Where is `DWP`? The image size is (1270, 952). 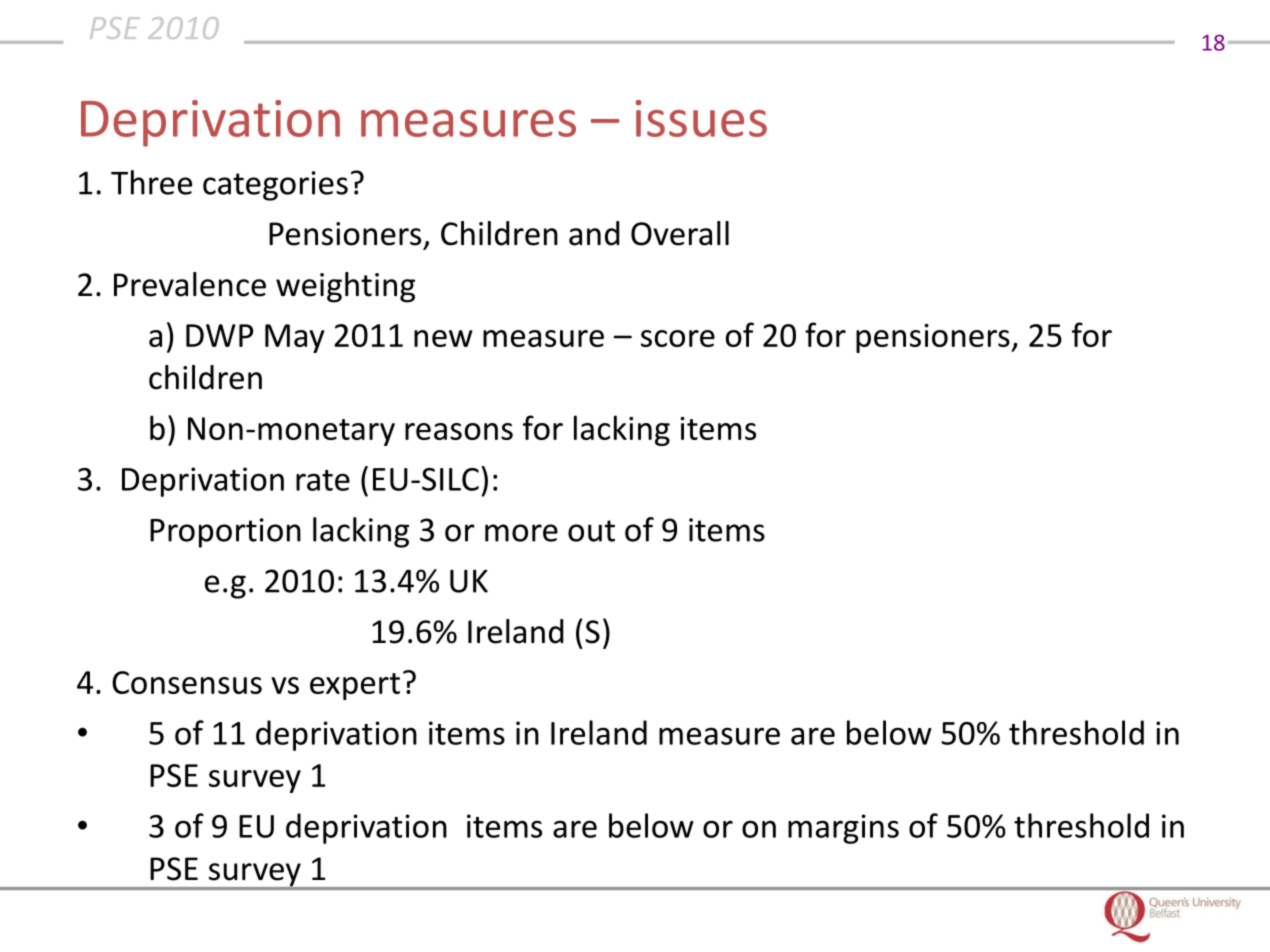 DWP is located at coordinates (219, 335).
